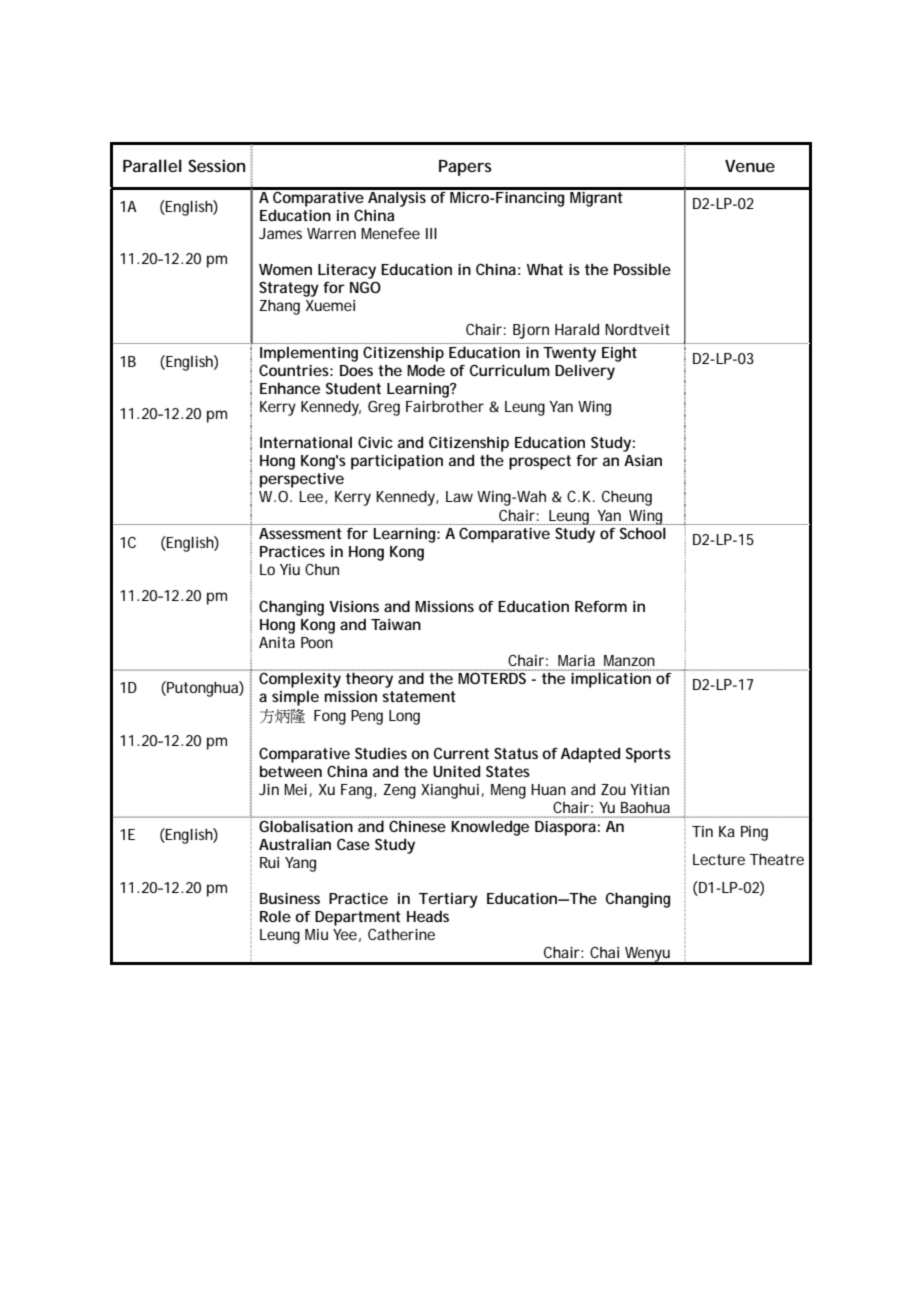 Image resolution: width=924 pixels, height=1308 pixels. I want to click on Role, so click(275, 916).
